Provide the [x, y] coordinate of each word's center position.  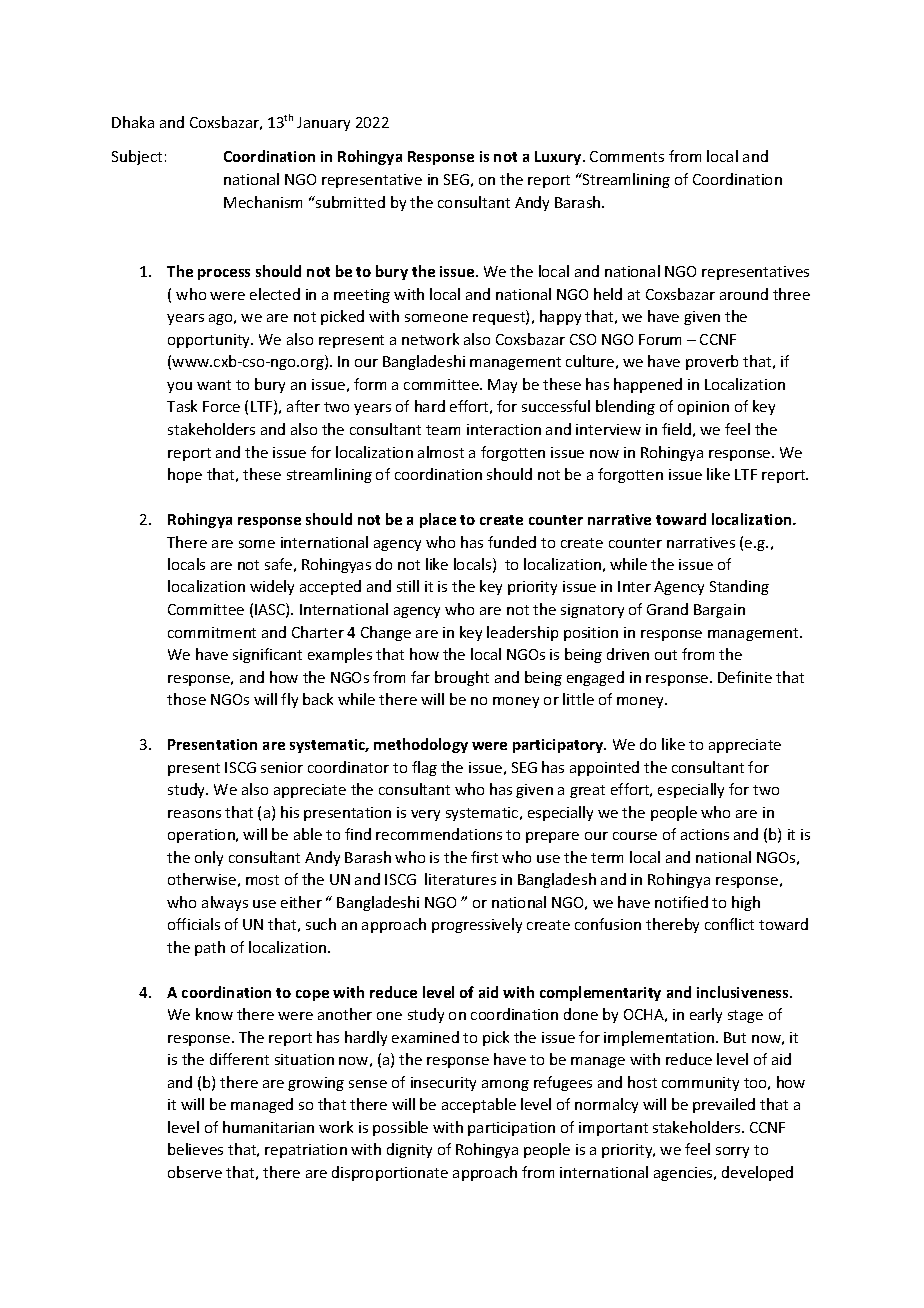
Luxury [559, 158]
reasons [194, 814]
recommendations [439, 834]
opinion [703, 408]
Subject [137, 157]
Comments [627, 156]
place [438, 520]
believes [195, 1149]
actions [705, 834]
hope [185, 475]
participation [511, 1129]
